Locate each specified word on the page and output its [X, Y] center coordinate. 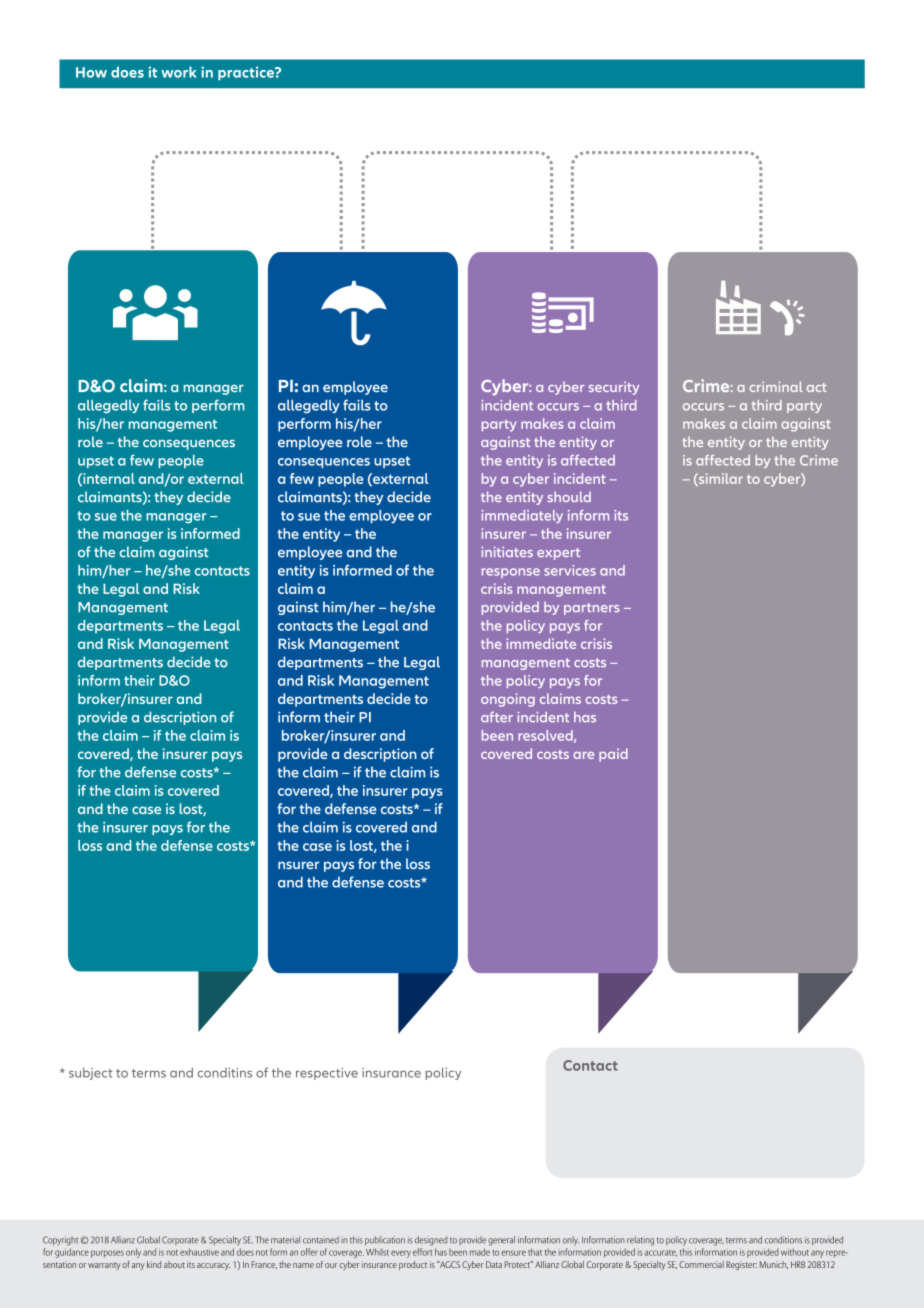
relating [640, 1241]
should [569, 496]
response [511, 573]
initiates [507, 551]
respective [327, 1074]
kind [154, 1264]
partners [592, 609]
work [179, 72]
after [497, 717]
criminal [776, 386]
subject [90, 1074]
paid [613, 755]
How [91, 72]
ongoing [508, 700]
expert [558, 554]
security [614, 388]
